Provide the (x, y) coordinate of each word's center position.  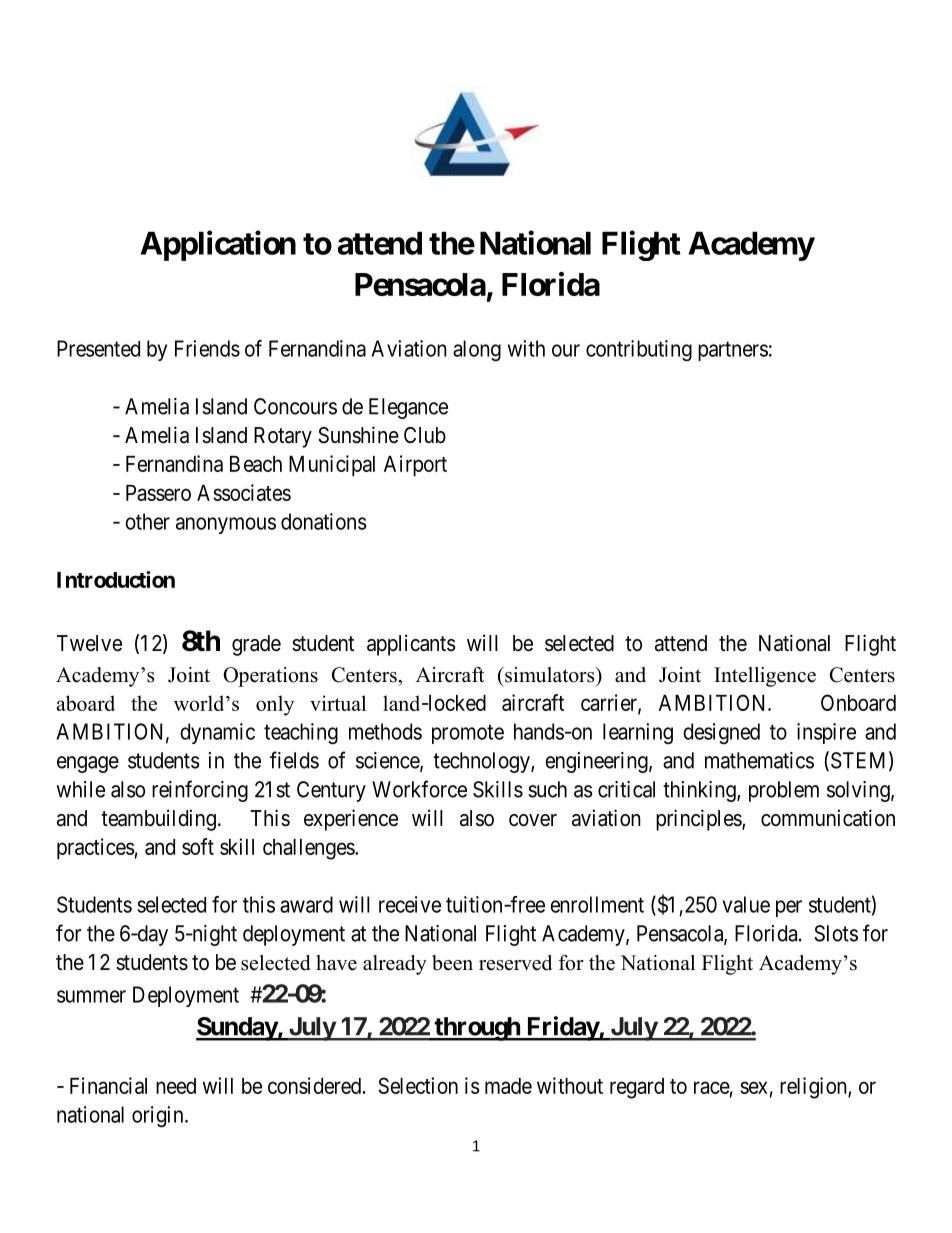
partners (733, 351)
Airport (415, 466)
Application (218, 245)
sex (753, 1087)
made (508, 1086)
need (176, 1086)
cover (533, 820)
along (477, 350)
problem (784, 791)
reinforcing (200, 791)
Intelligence (765, 677)
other (147, 521)
